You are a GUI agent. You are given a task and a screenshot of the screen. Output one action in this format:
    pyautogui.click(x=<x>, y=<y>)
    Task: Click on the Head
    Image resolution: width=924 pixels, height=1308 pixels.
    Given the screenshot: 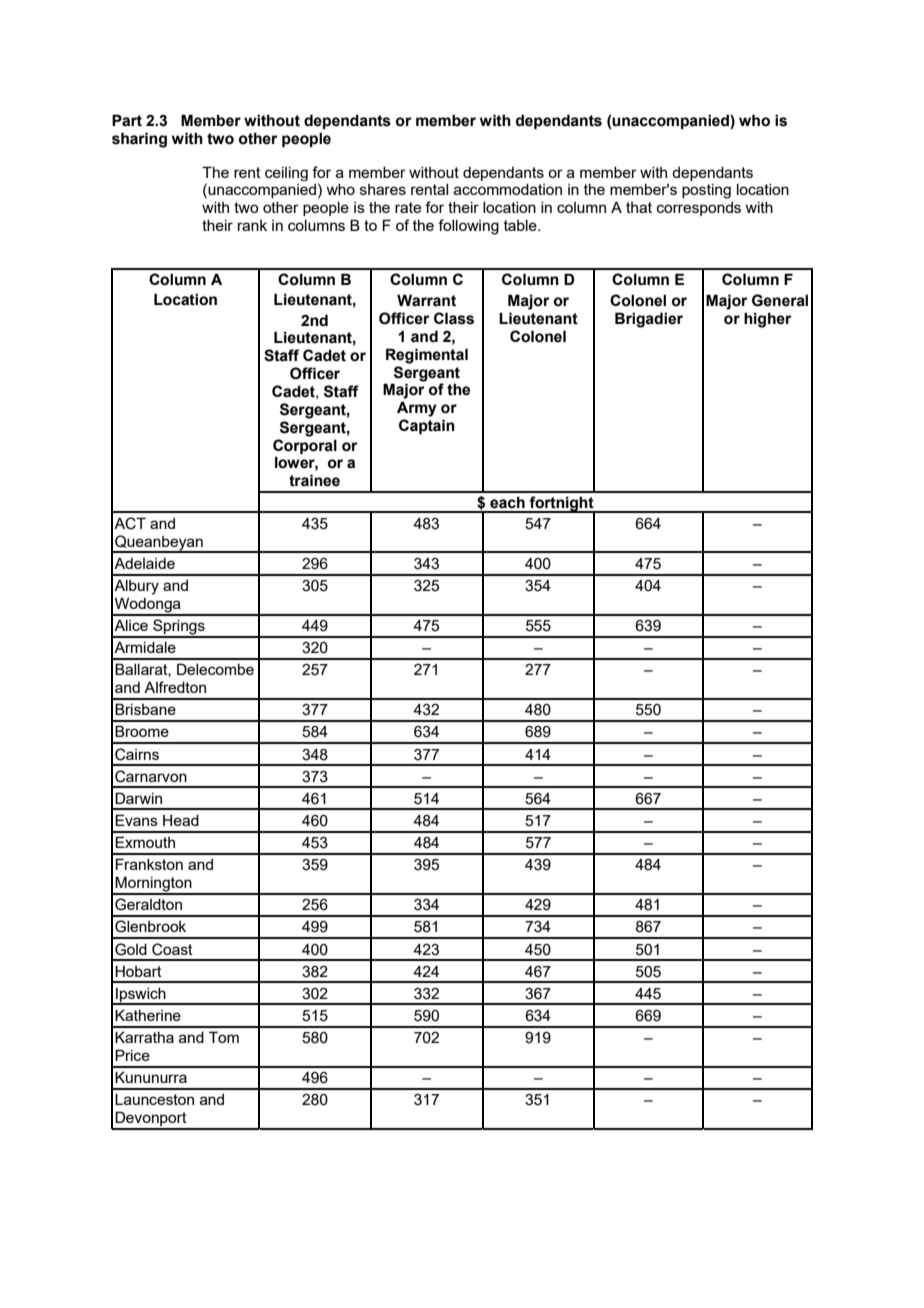 What is the action you would take?
    pyautogui.click(x=181, y=820)
